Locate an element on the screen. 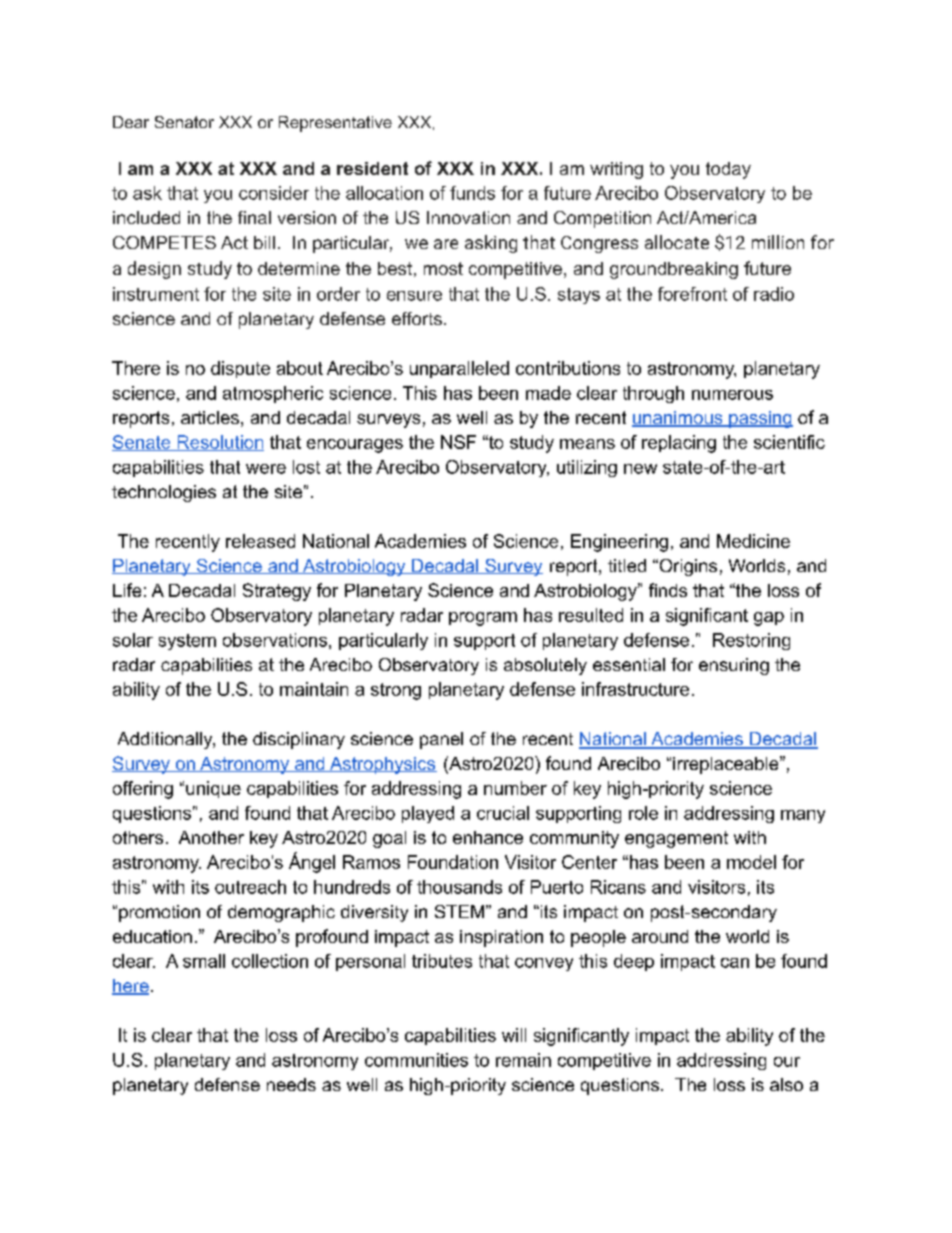 The width and height of the screenshot is (952, 1233). unparalleled is located at coordinates (459, 369).
